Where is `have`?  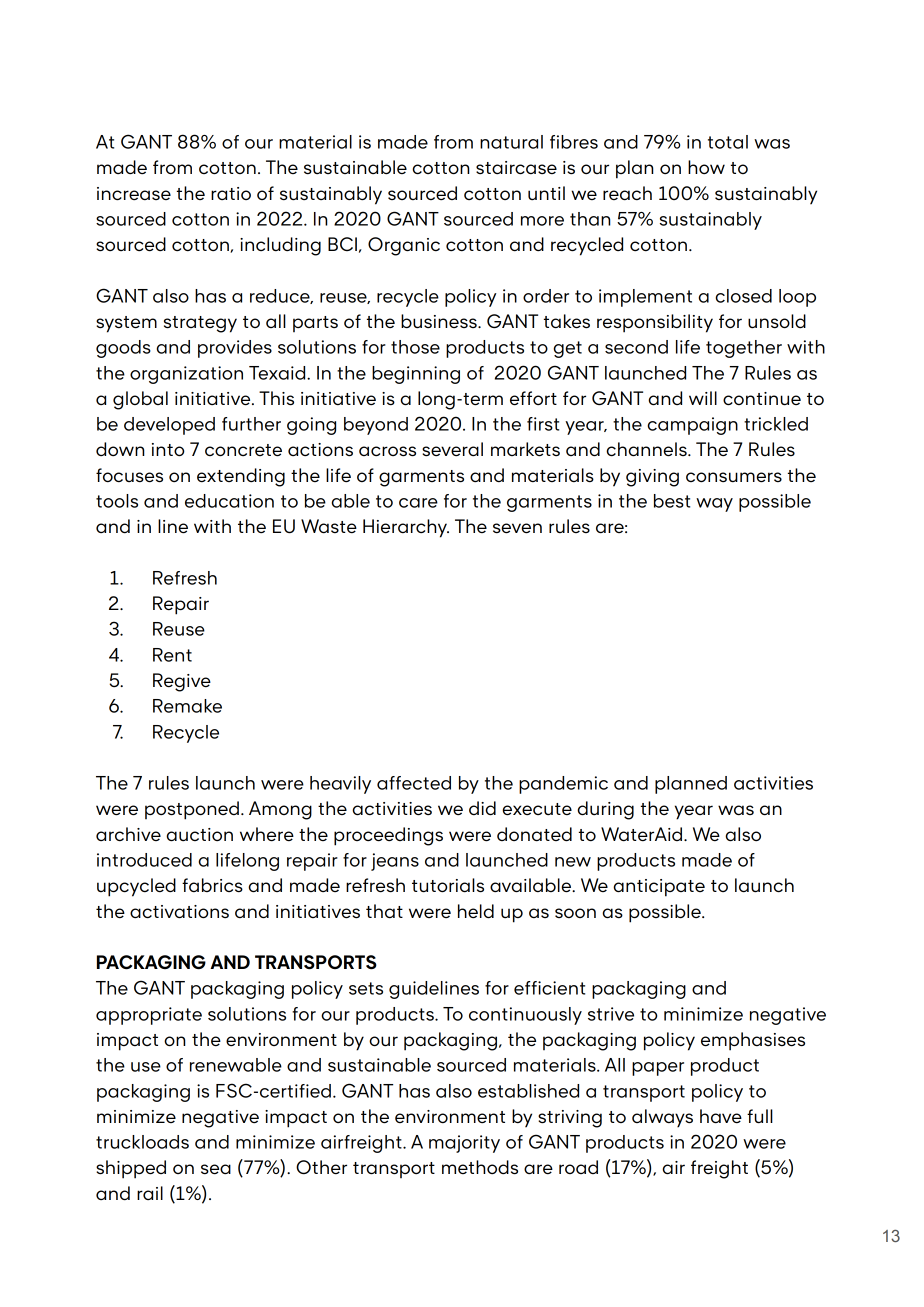
have is located at coordinates (721, 1116).
